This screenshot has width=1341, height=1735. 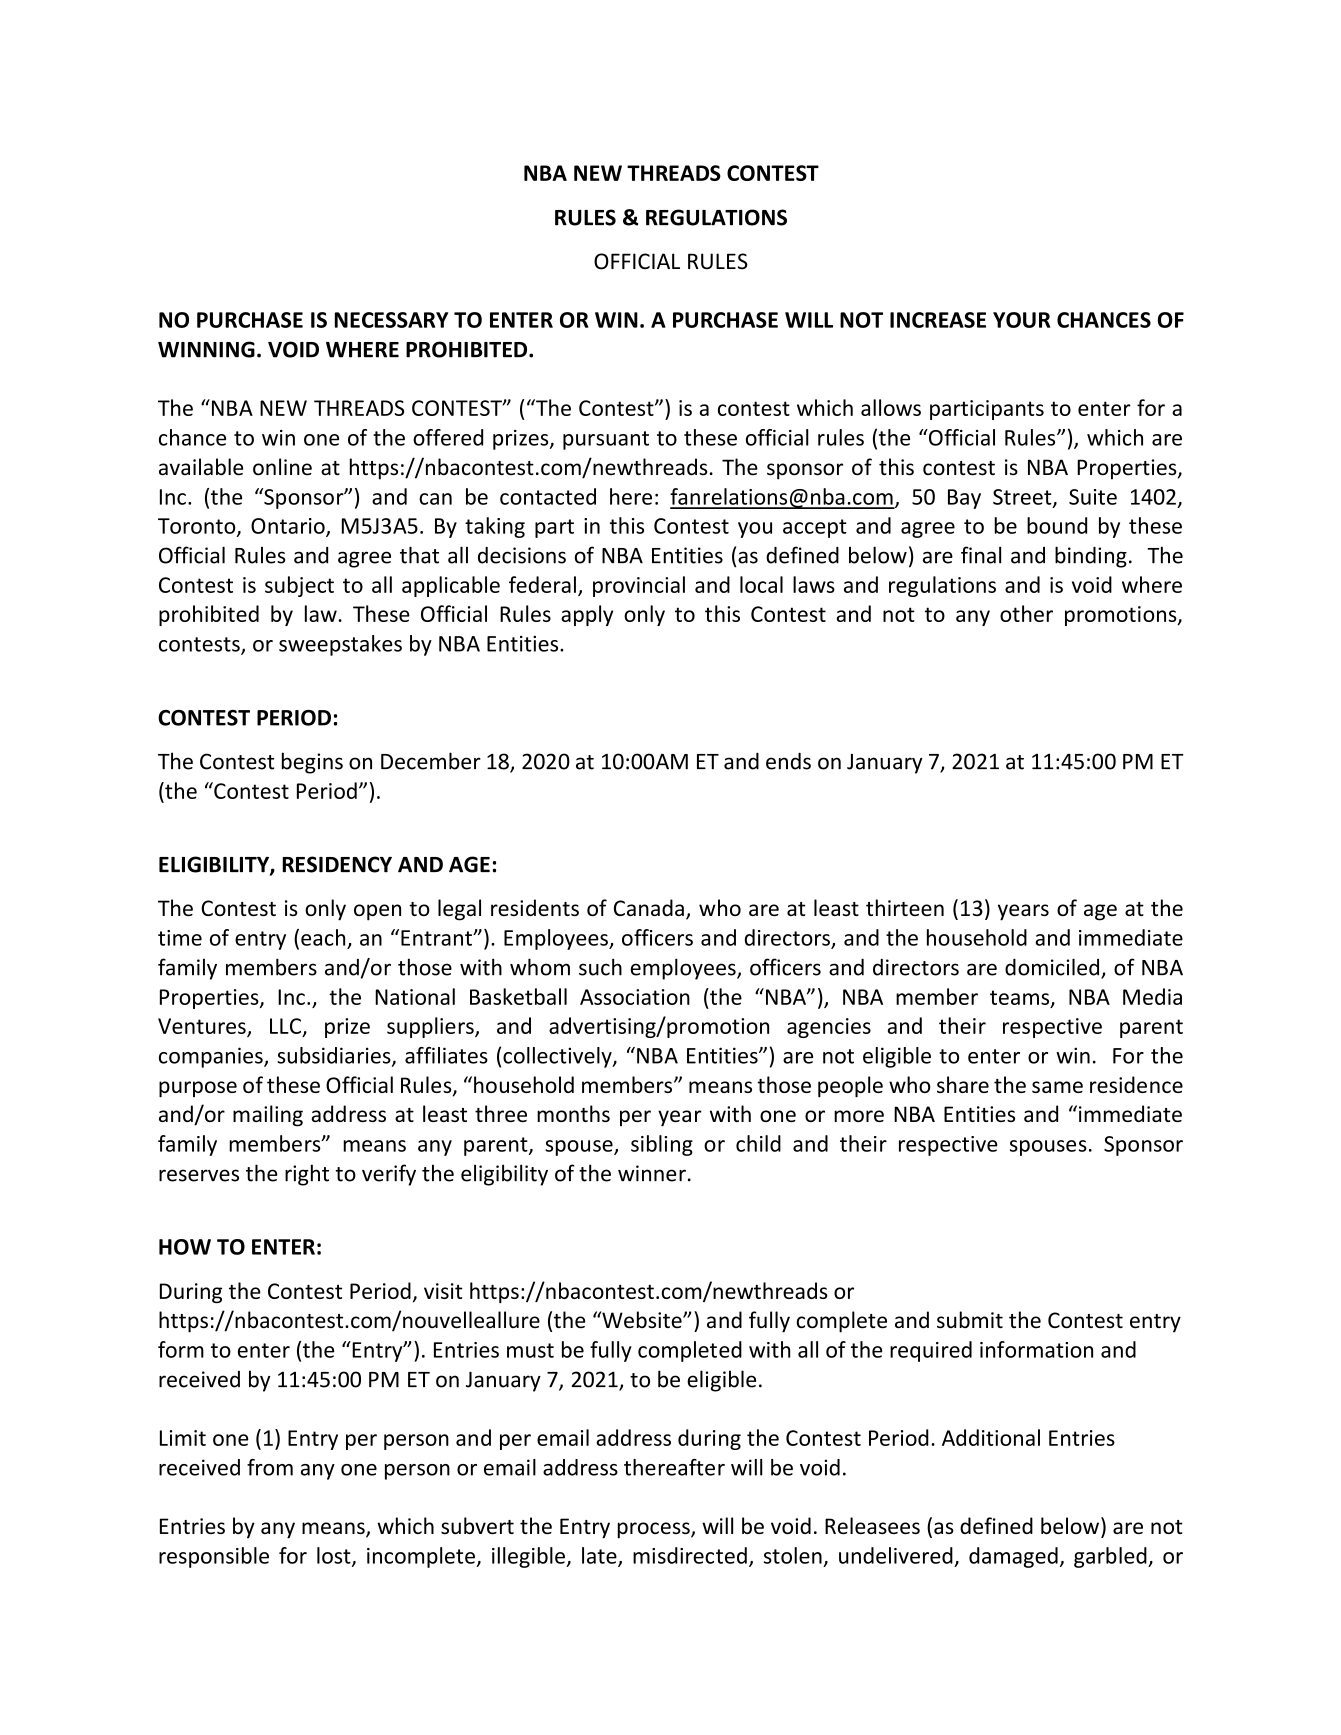 What do you see at coordinates (905, 907) in the screenshot?
I see `thirteen` at bounding box center [905, 907].
